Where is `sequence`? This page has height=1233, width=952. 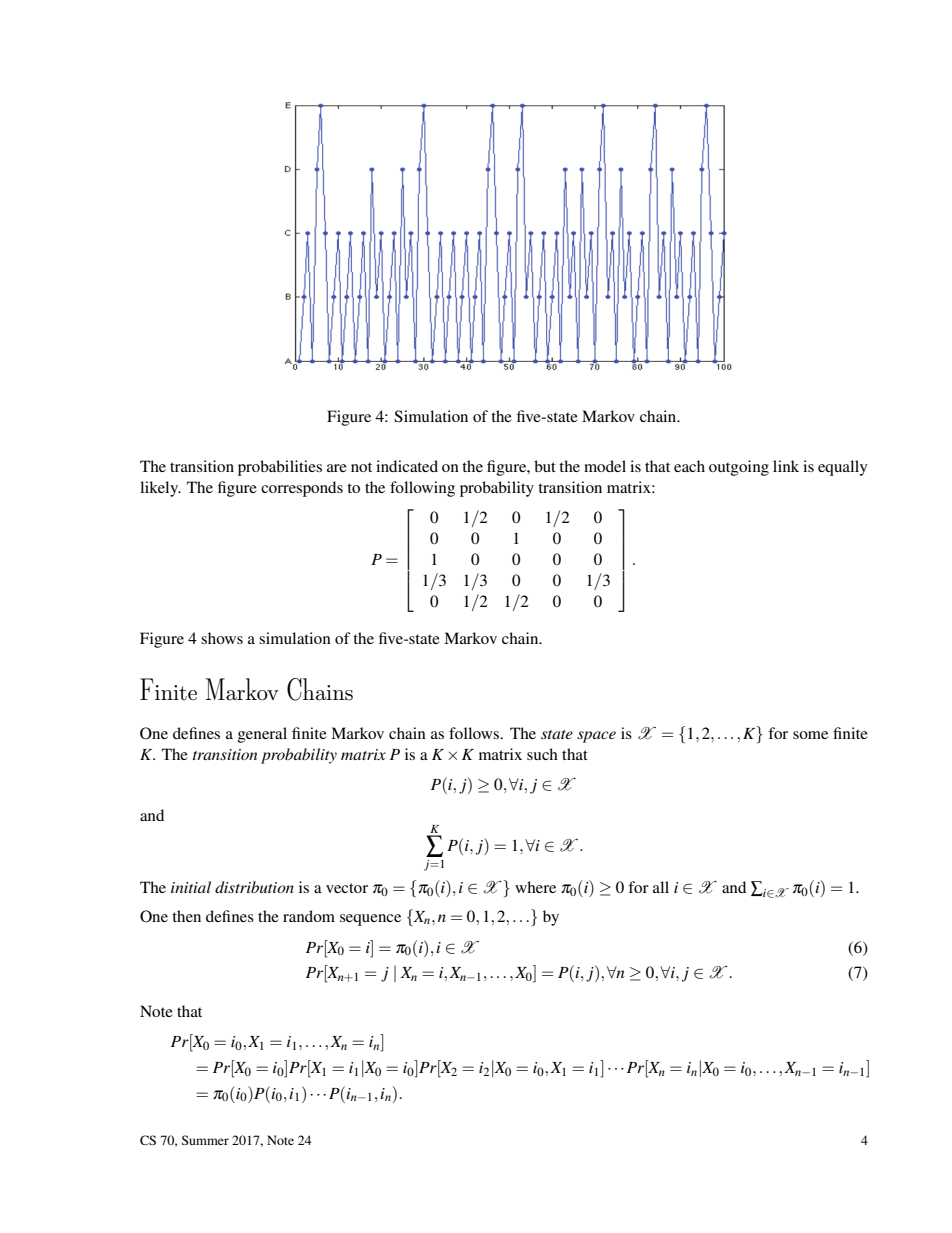 sequence is located at coordinates (370, 920).
